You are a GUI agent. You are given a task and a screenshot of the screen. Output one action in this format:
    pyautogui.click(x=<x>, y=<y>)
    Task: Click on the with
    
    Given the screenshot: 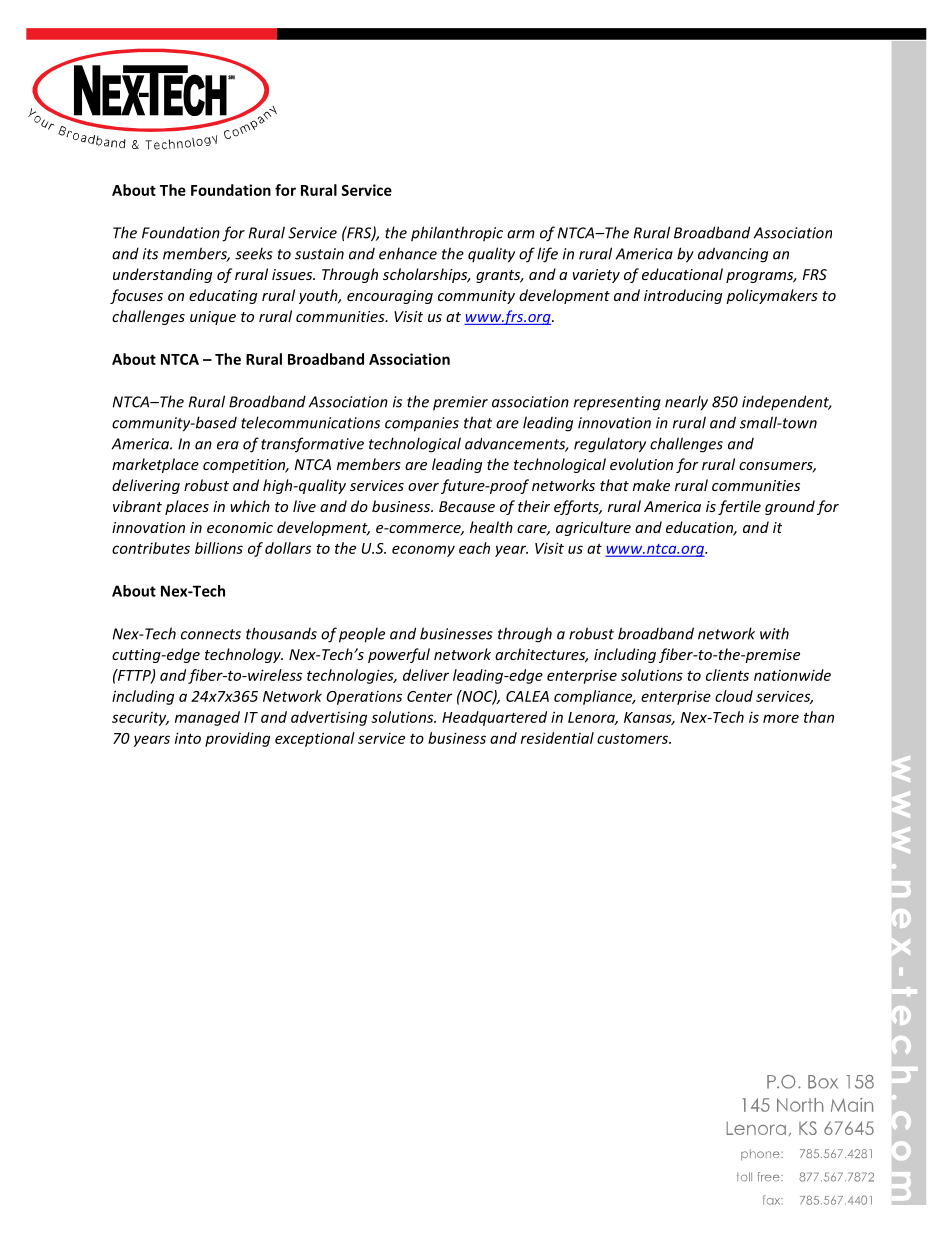 What is the action you would take?
    pyautogui.click(x=774, y=633)
